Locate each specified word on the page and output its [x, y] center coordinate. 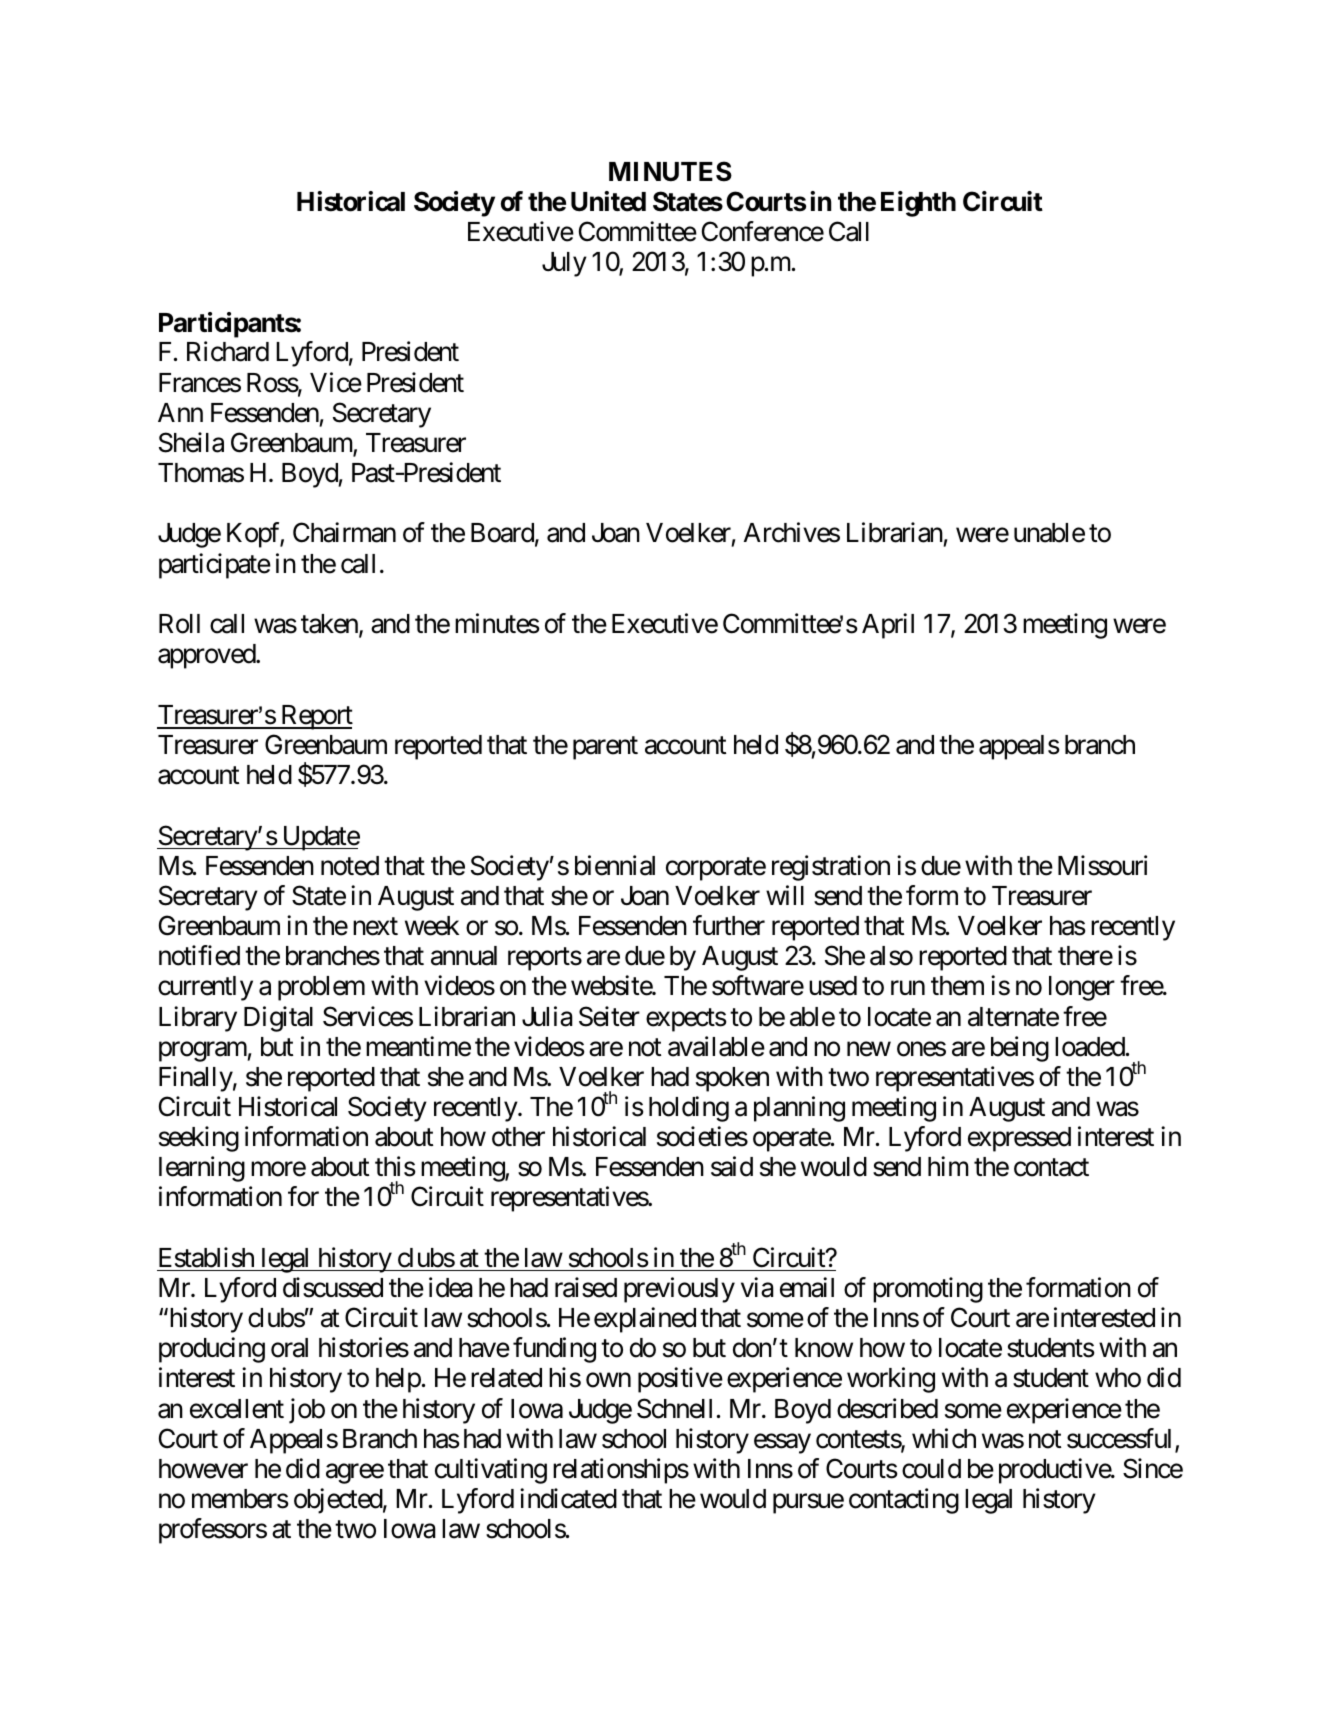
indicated [568, 1498]
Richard [228, 352]
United [608, 201]
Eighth [918, 204]
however [203, 1469]
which [944, 1438]
